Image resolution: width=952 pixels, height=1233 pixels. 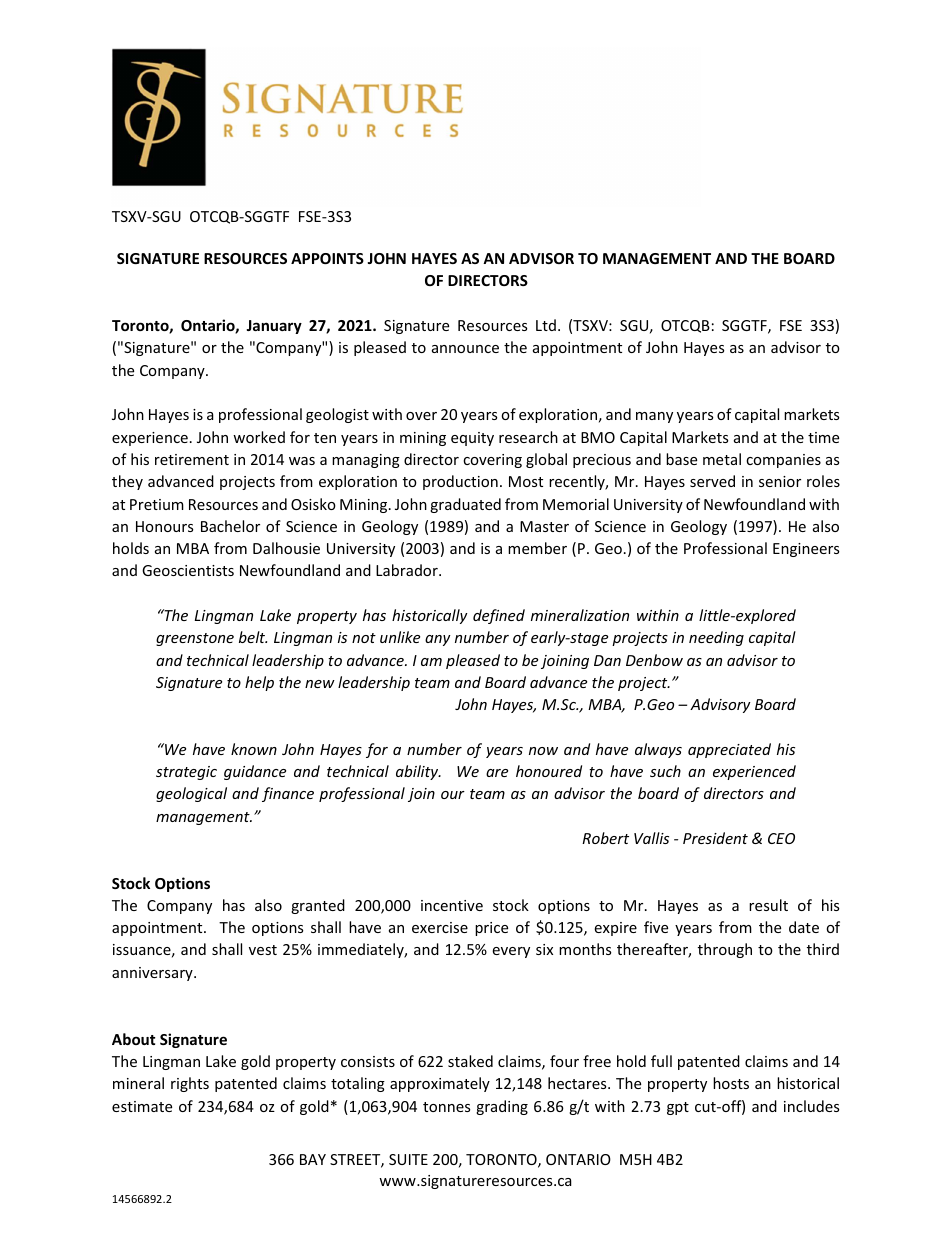 What do you see at coordinates (654, 417) in the page?
I see `many` at bounding box center [654, 417].
